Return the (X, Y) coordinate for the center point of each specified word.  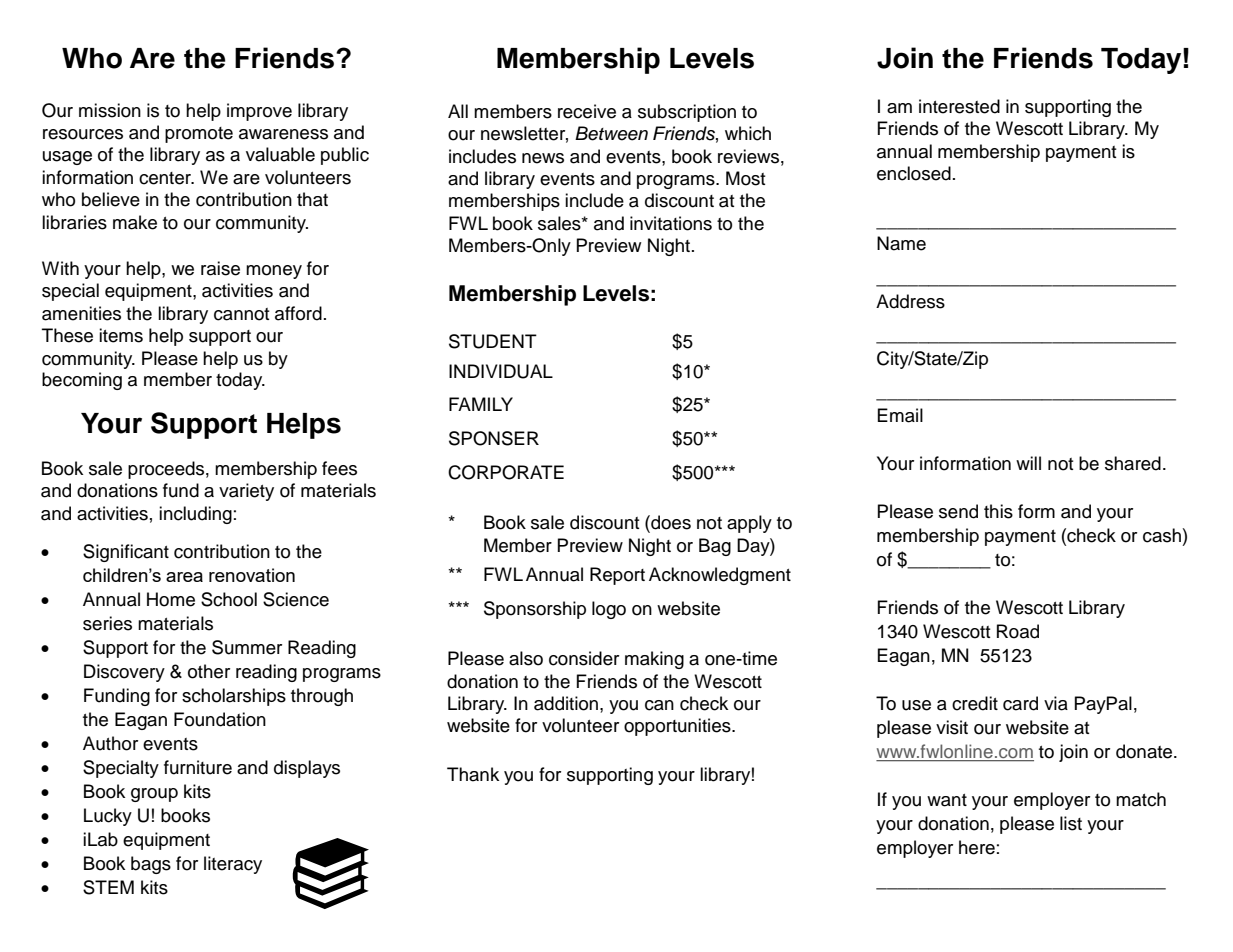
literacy (233, 865)
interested (959, 106)
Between (611, 133)
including (195, 515)
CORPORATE (506, 472)
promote (199, 135)
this (998, 511)
